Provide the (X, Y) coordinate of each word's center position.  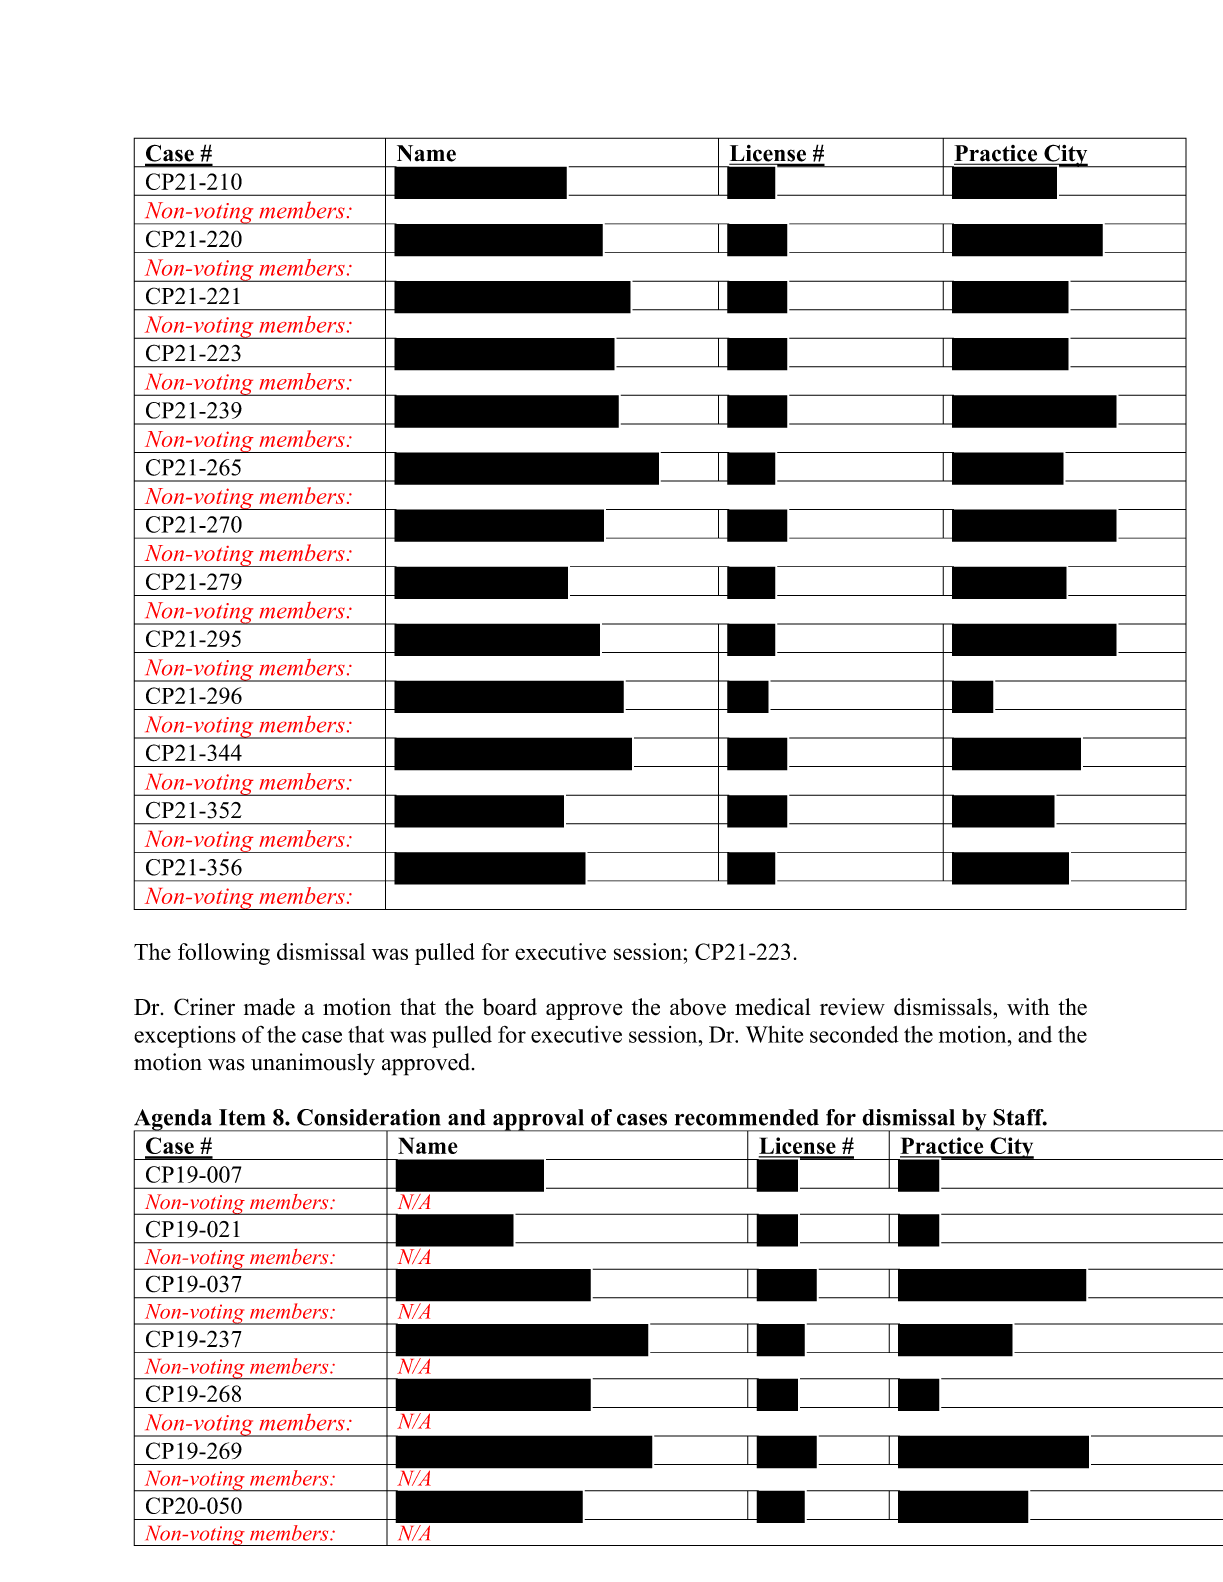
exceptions (185, 1037)
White (774, 1034)
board (509, 1007)
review (852, 1007)
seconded (854, 1034)
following (224, 954)
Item (242, 1117)
